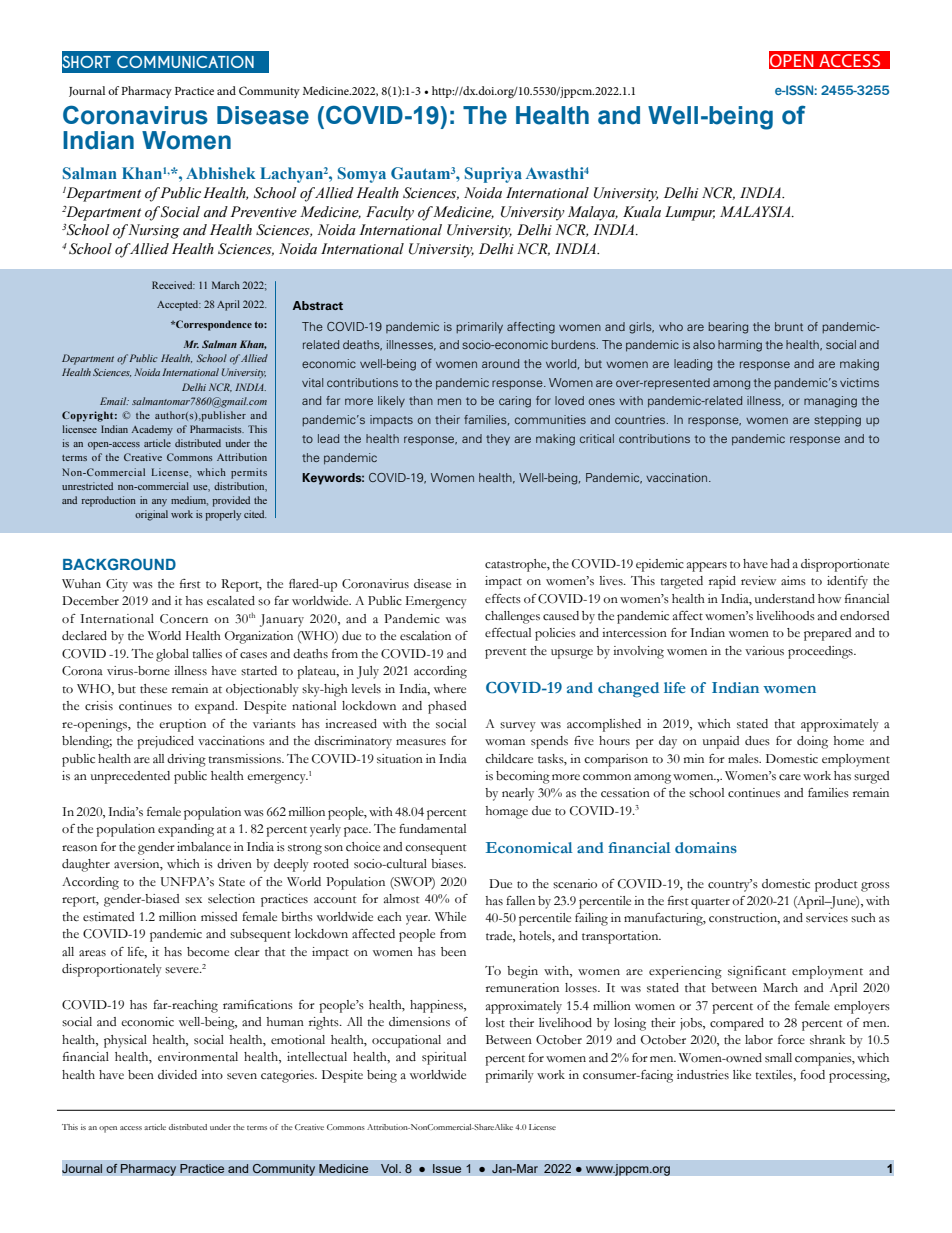  What do you see at coordinates (756, 212) in the document?
I see `MALAYSIA` at bounding box center [756, 212].
